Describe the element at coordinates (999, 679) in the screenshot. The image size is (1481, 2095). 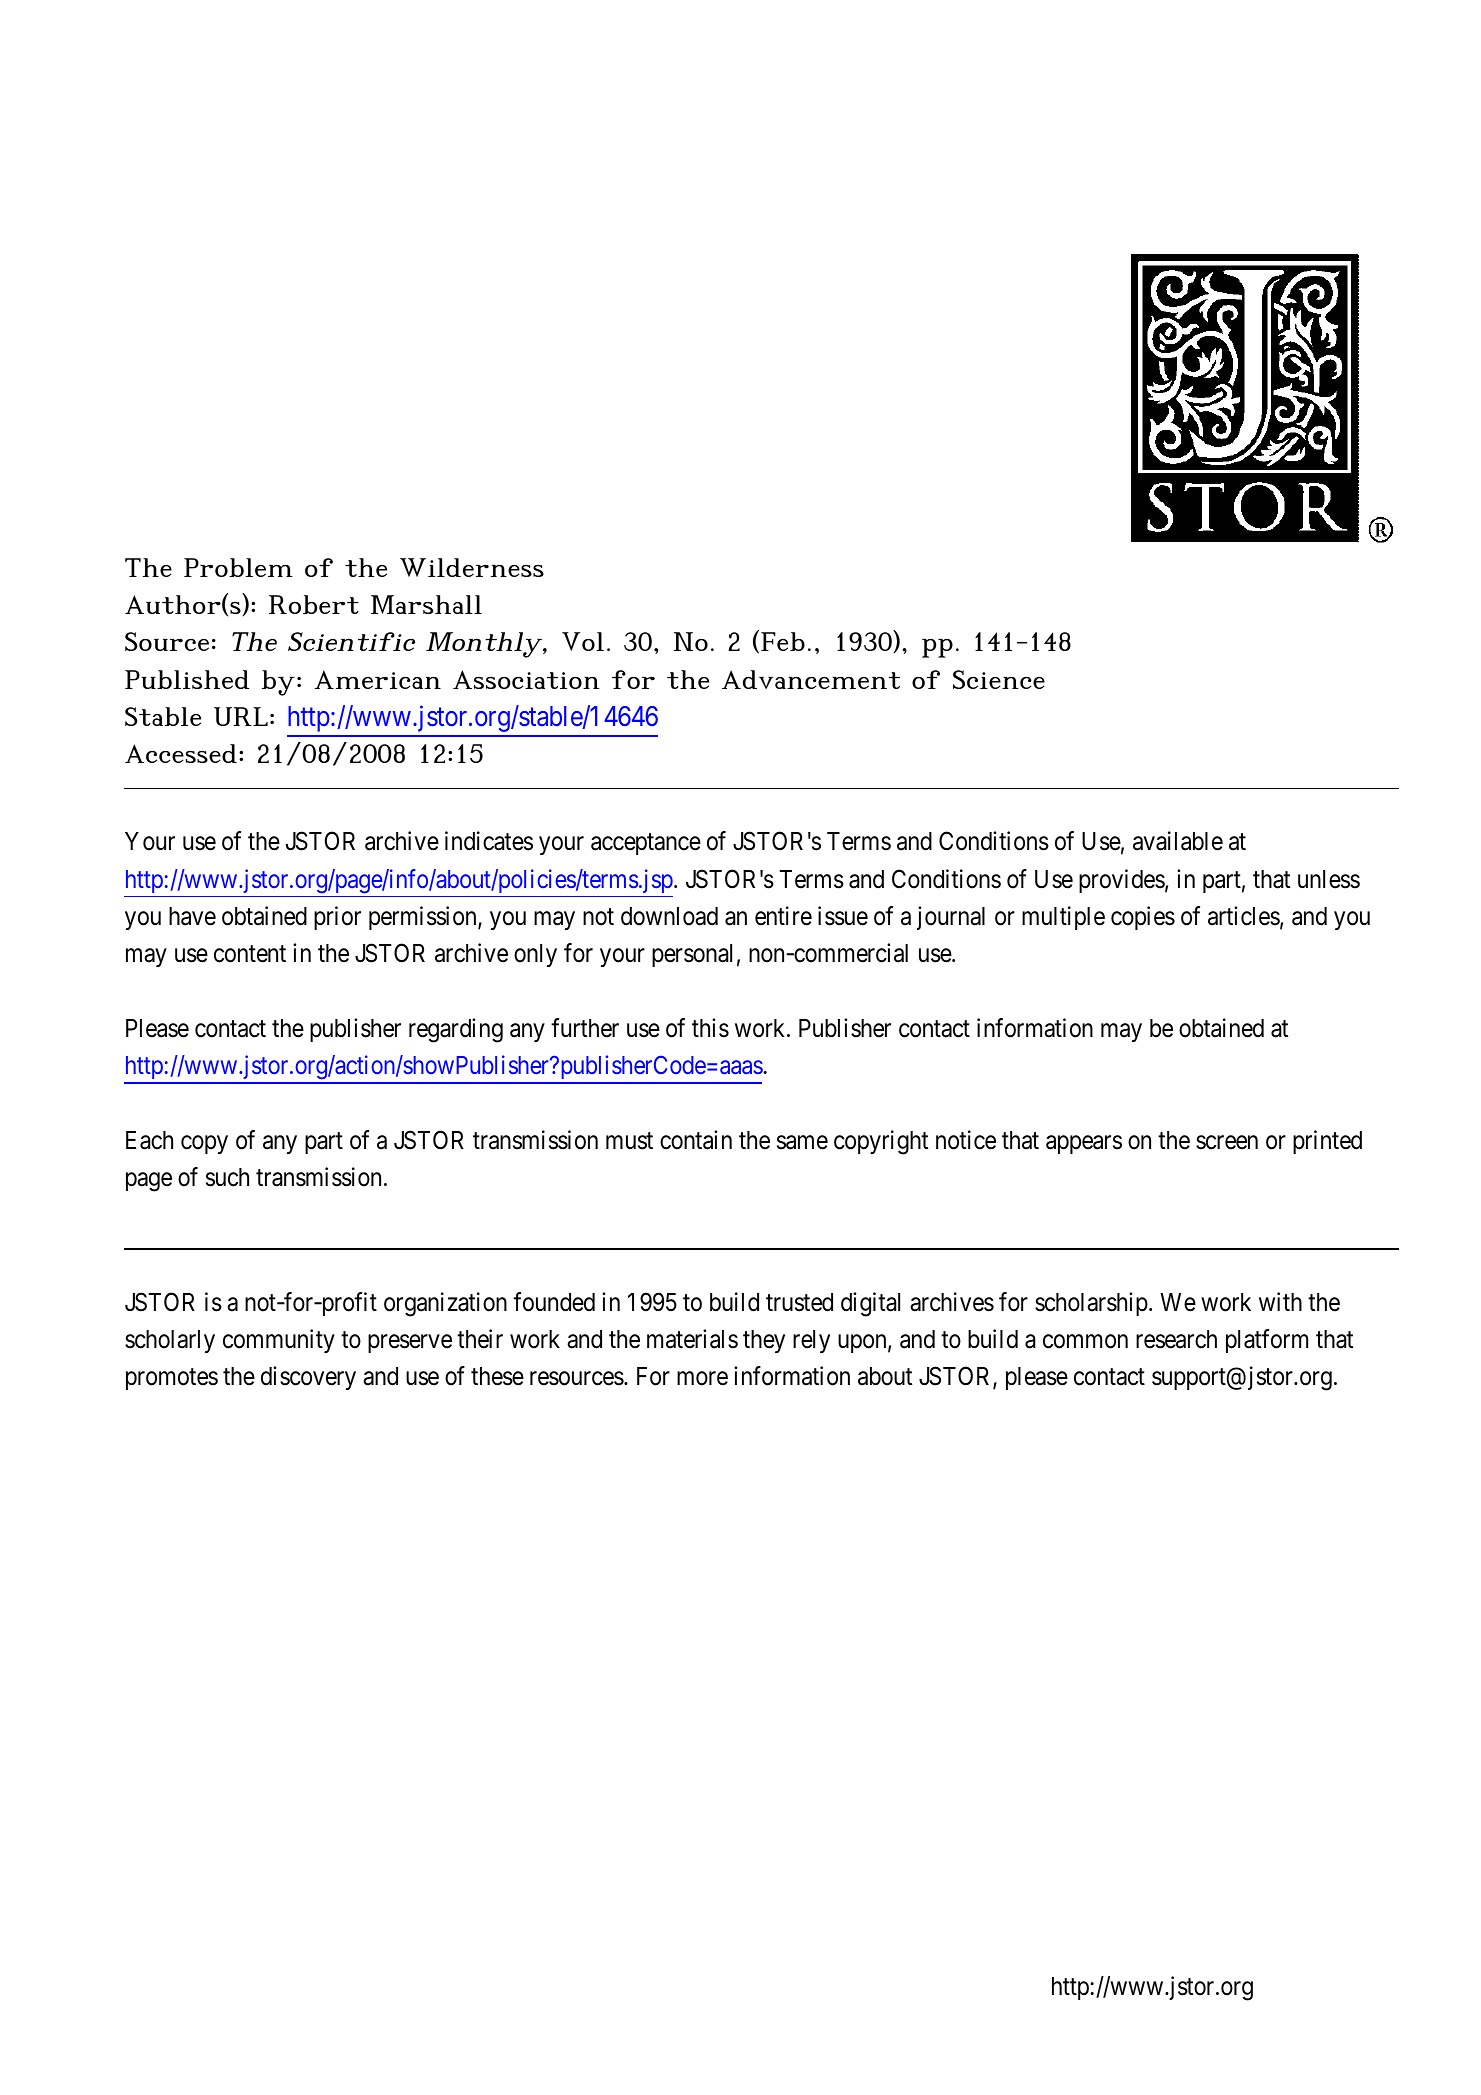
I see `Science` at that location.
